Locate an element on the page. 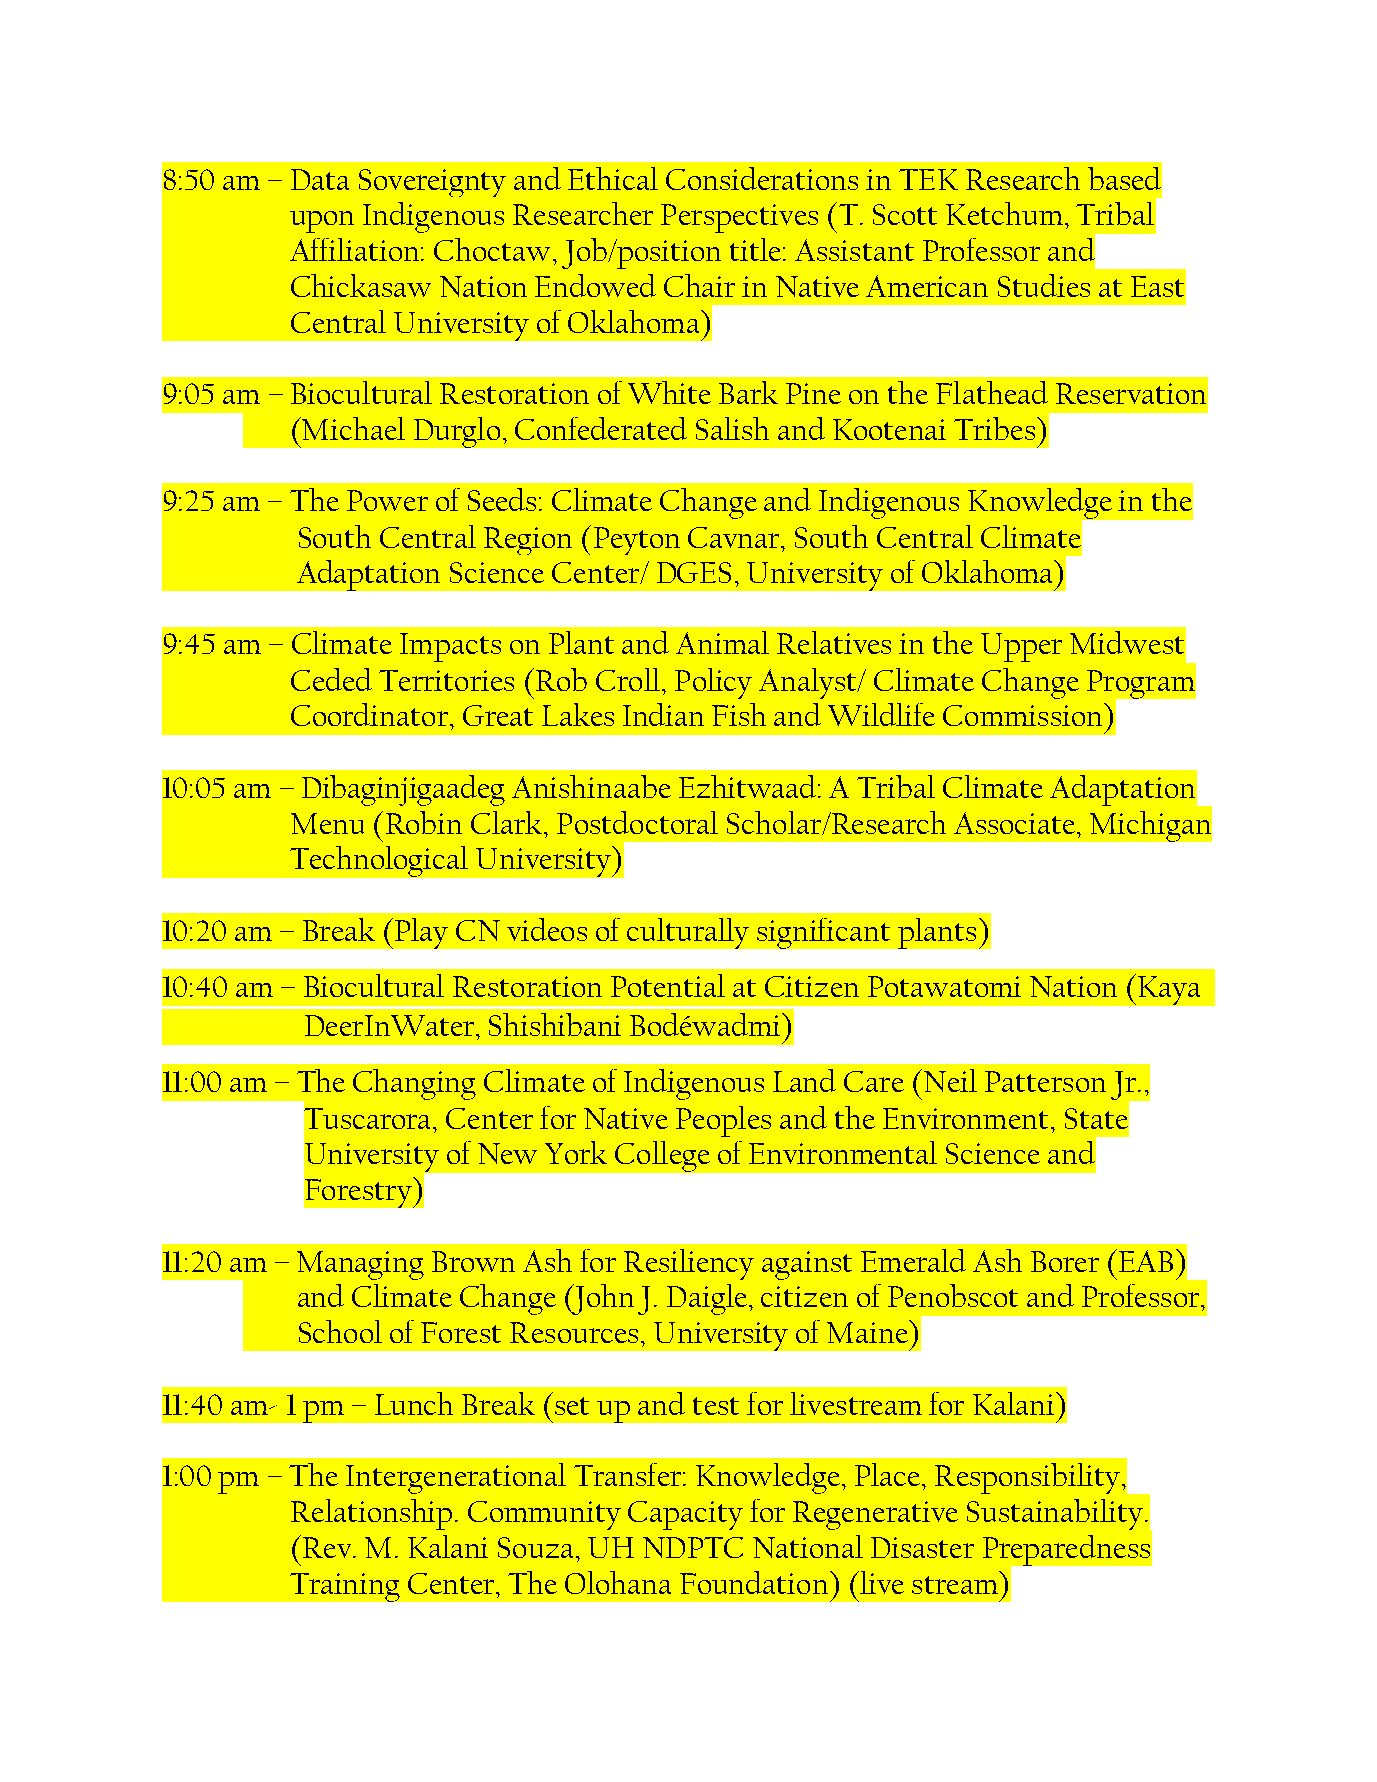 This image has height=1782, width=1377. Relationship is located at coordinates (371, 1514).
